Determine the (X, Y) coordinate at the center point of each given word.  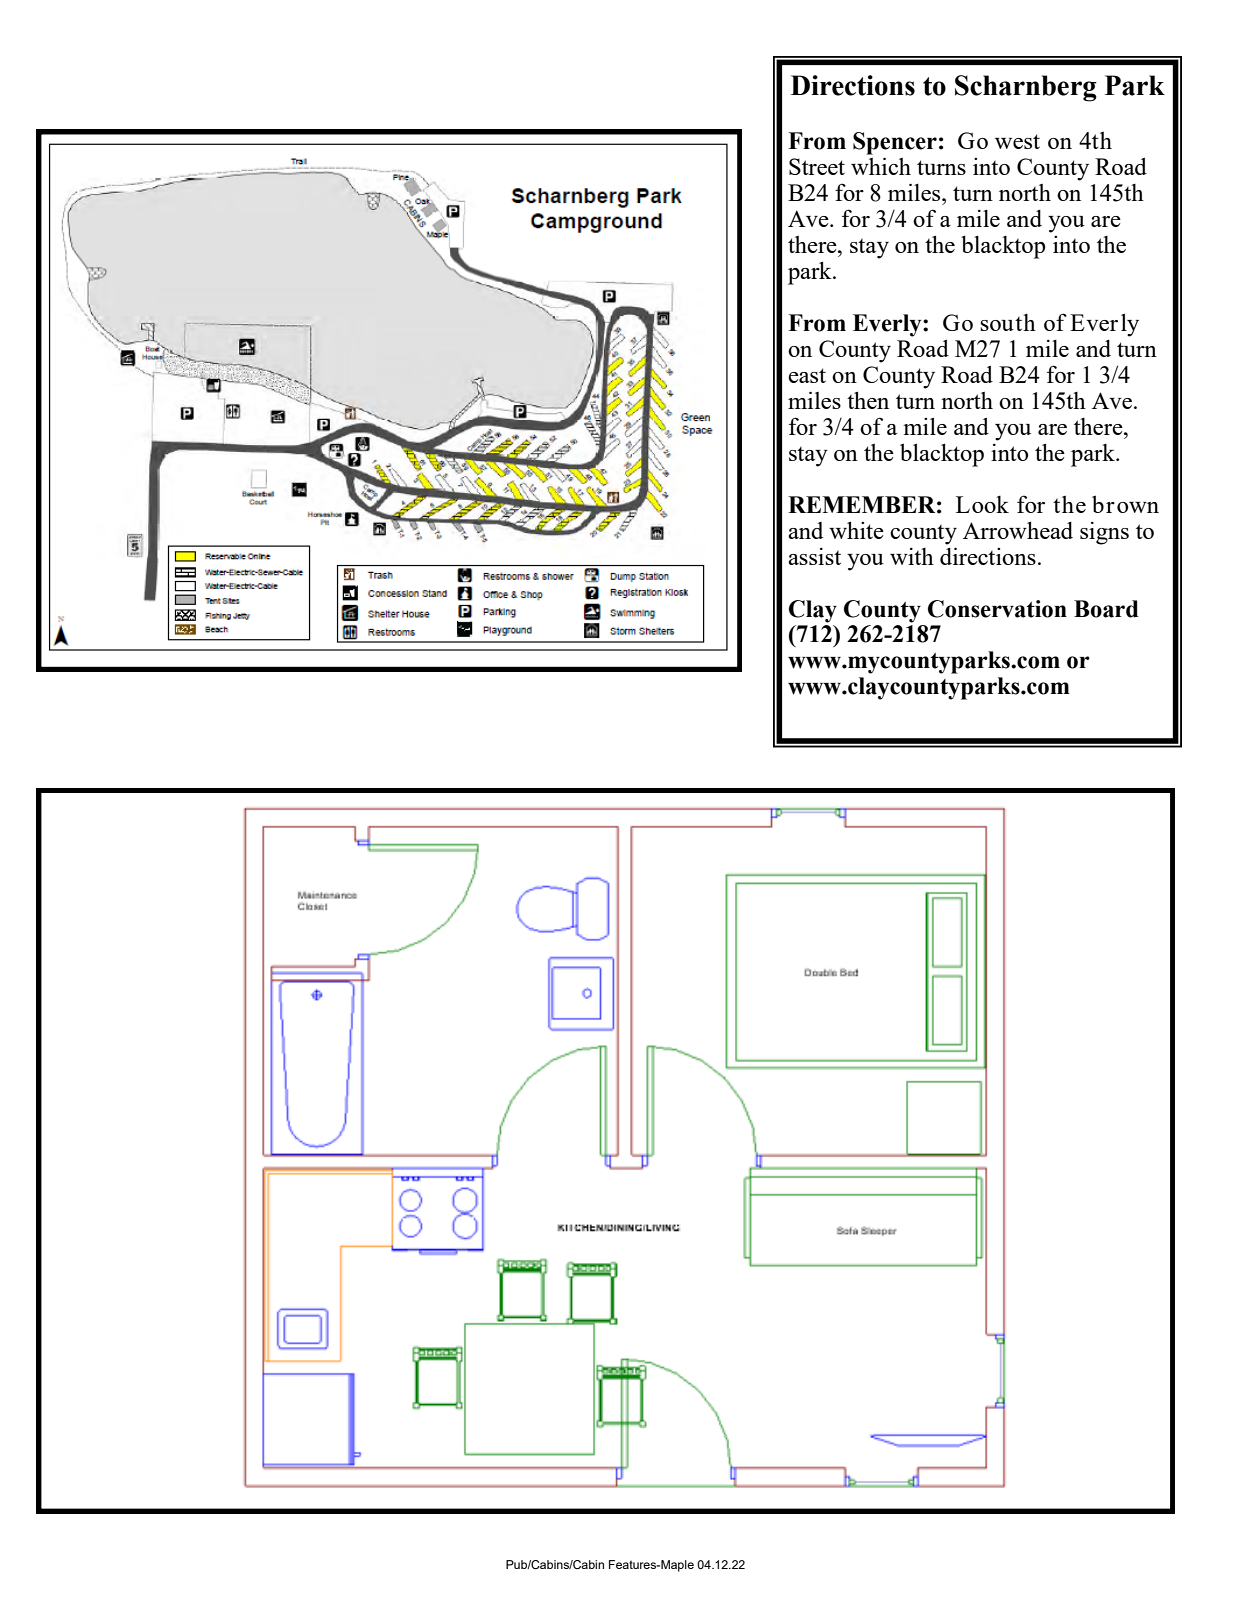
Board (1106, 609)
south (1008, 322)
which (881, 166)
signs (1104, 533)
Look (982, 504)
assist (814, 556)
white (856, 530)
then (868, 400)
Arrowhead (1018, 530)
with (912, 556)
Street (817, 166)
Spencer (895, 143)
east (807, 375)
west (1017, 141)
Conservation (997, 609)
